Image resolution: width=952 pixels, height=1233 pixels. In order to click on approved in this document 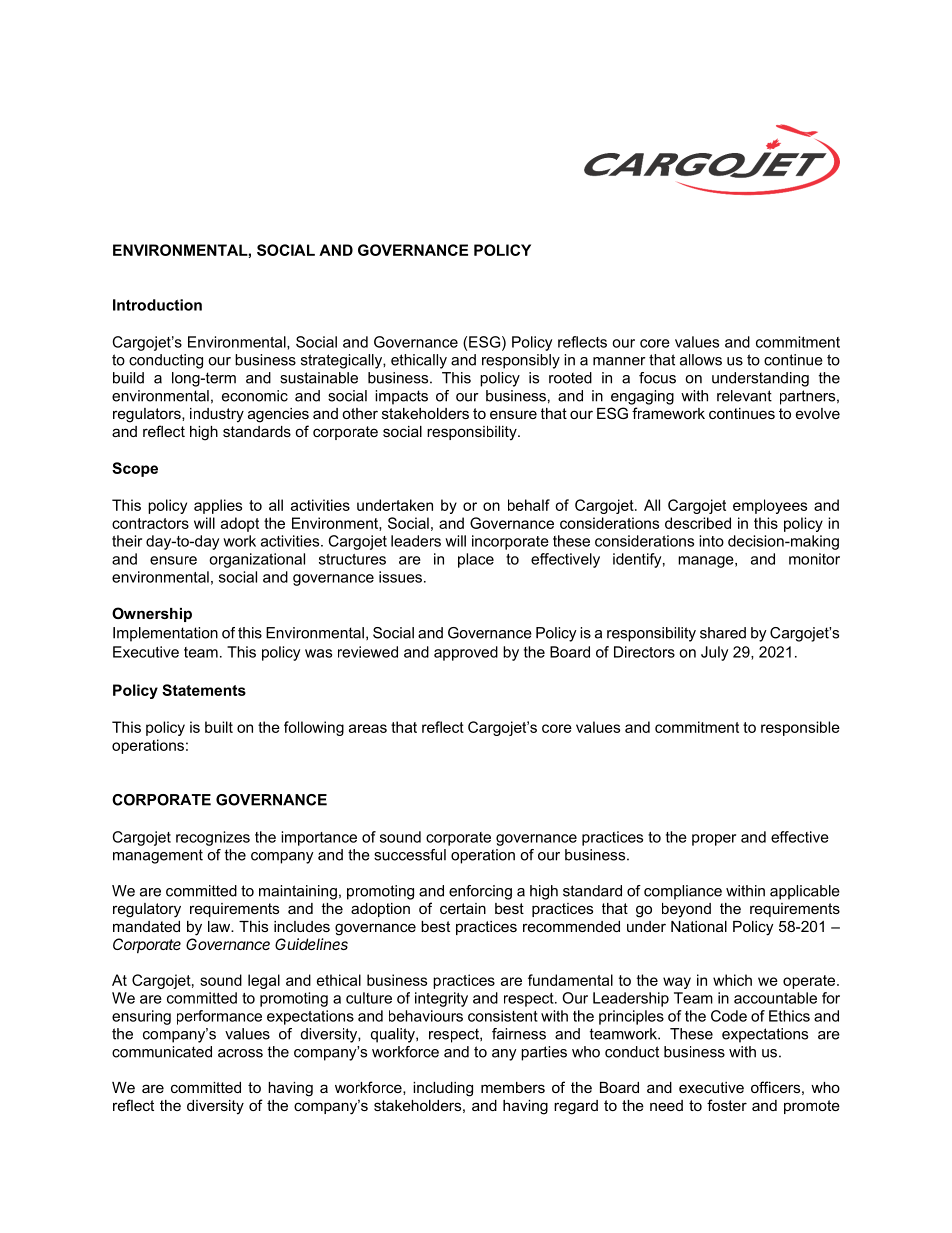, I will do `click(466, 653)`.
